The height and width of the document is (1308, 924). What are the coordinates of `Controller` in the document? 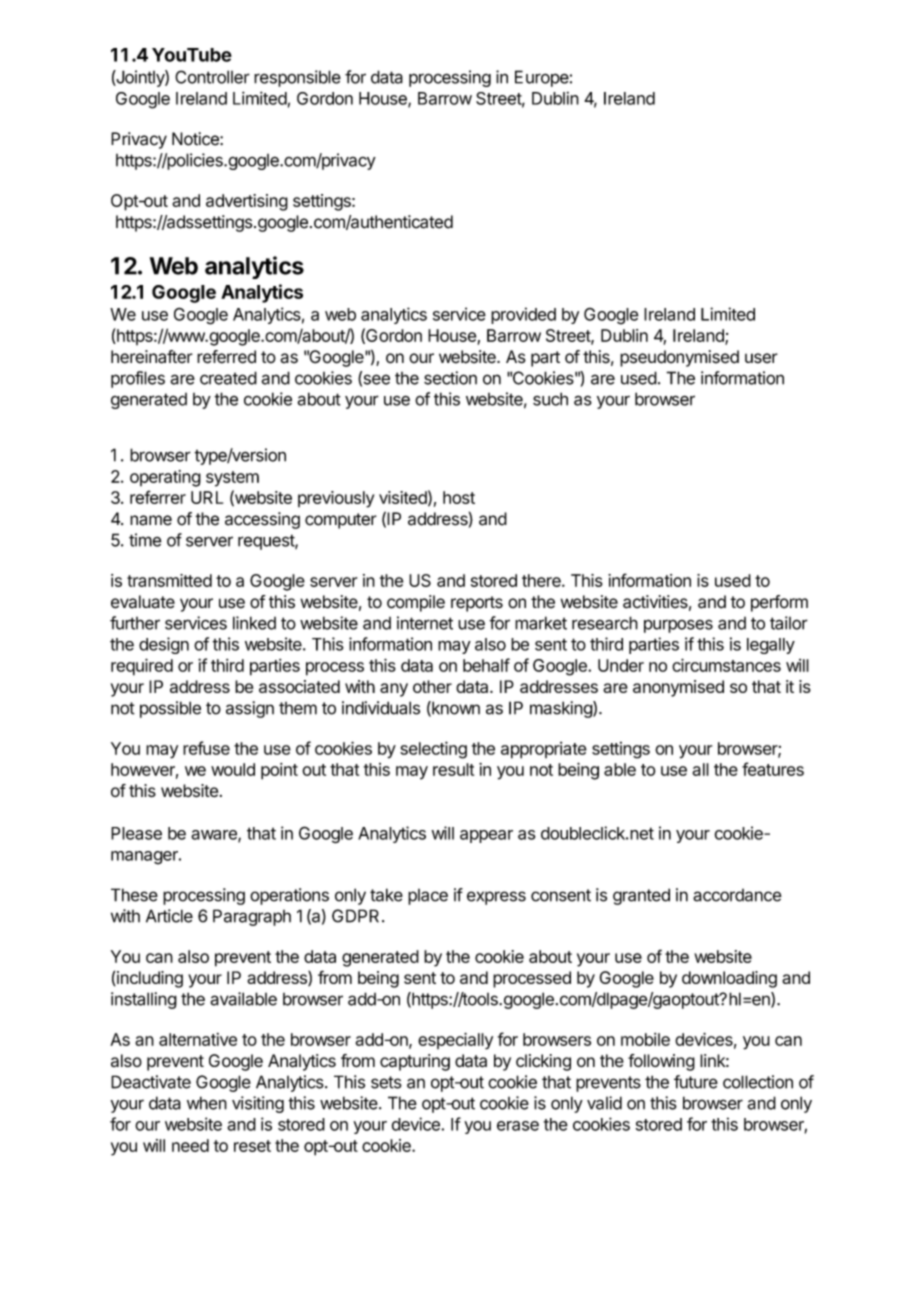 It's located at (212, 77).
